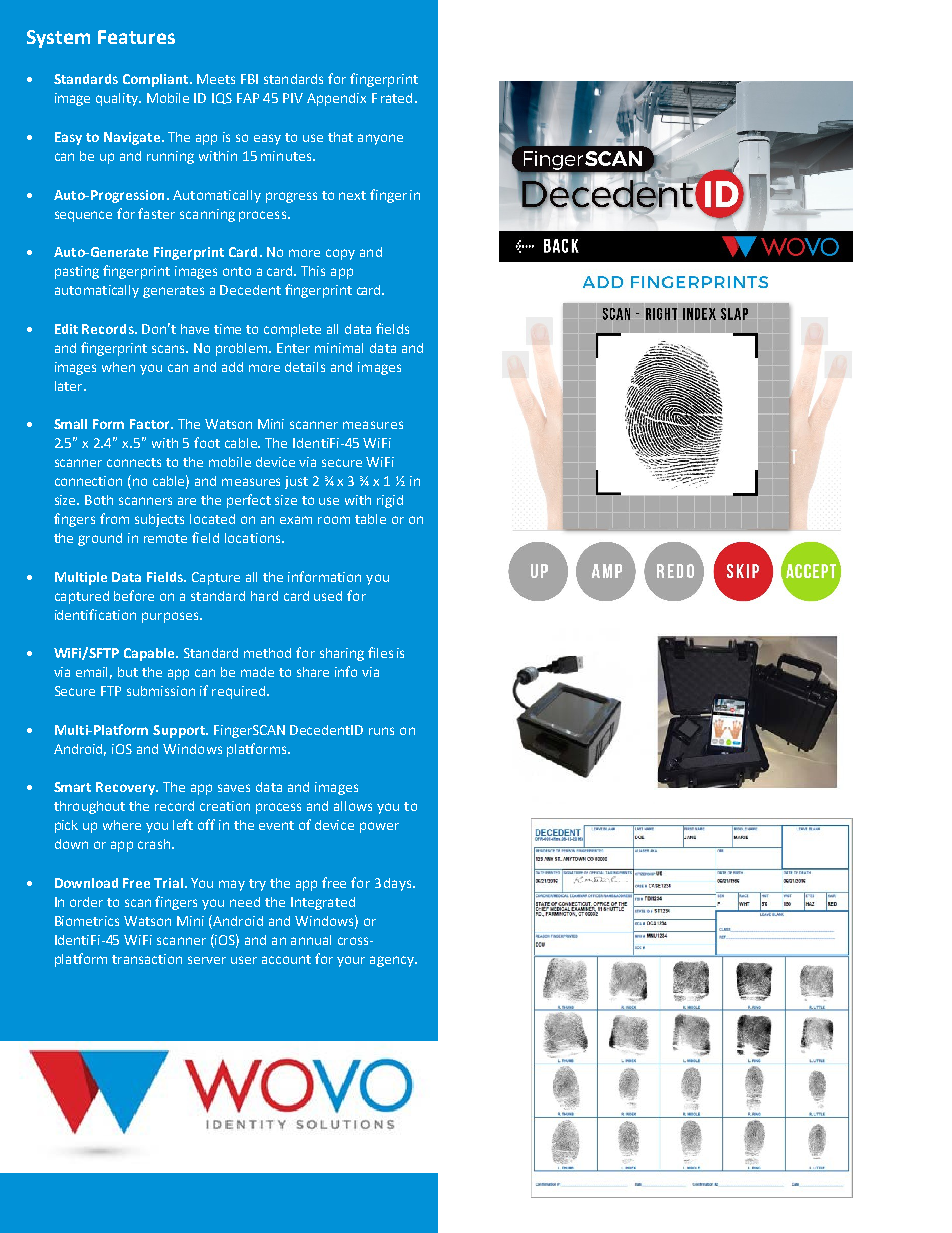 The height and width of the image is (1233, 952). I want to click on Meets, so click(216, 79).
